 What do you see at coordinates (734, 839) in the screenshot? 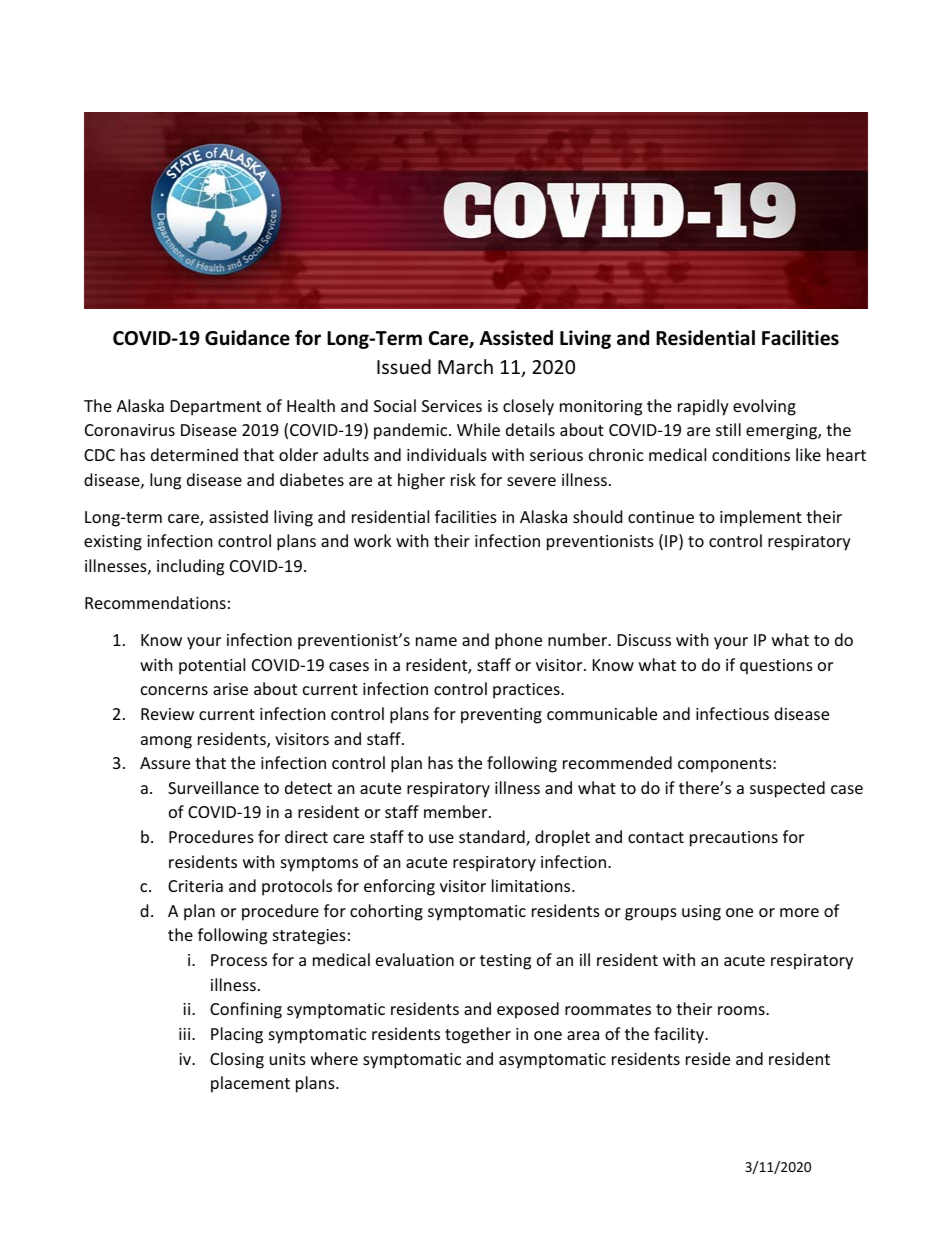
I see `precautions` at bounding box center [734, 839].
